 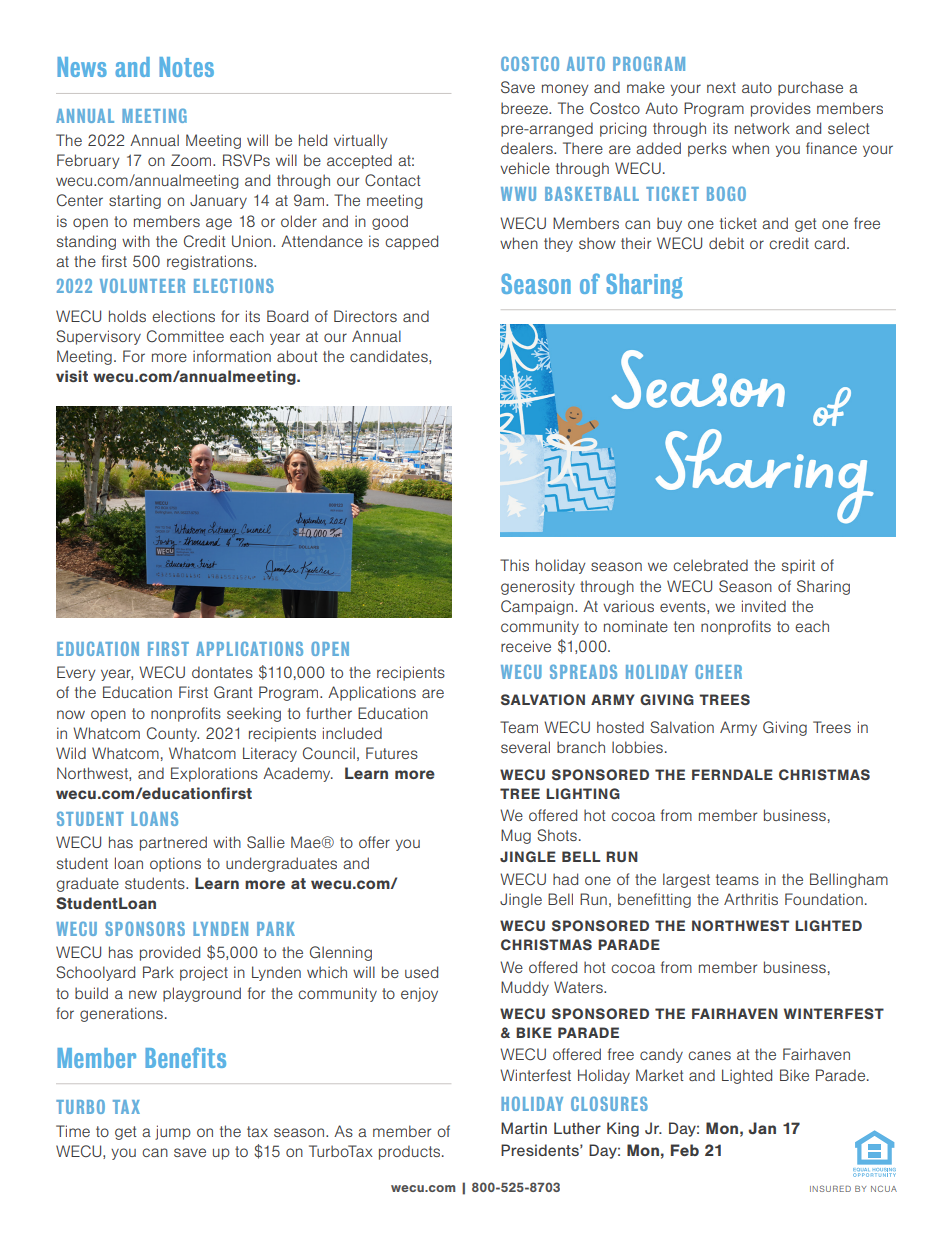 I want to click on Mug, so click(x=516, y=836).
